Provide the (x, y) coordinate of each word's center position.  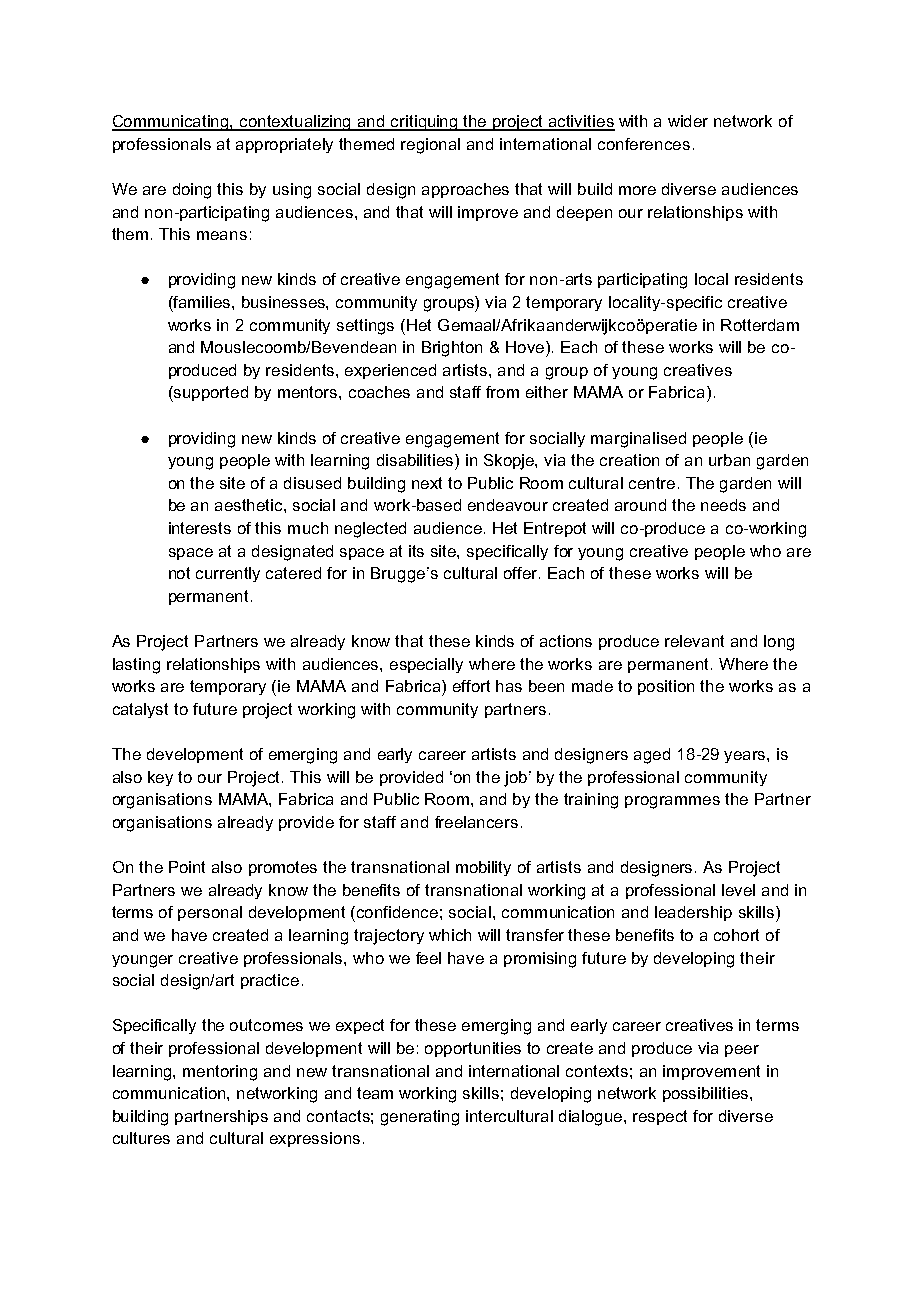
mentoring (220, 1073)
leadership (693, 913)
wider (688, 121)
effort (471, 686)
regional (430, 146)
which (450, 935)
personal (210, 913)
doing (192, 191)
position (666, 687)
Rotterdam (760, 325)
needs (723, 505)
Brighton (452, 349)
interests (200, 528)
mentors (309, 392)
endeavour (508, 505)
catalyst (140, 710)
